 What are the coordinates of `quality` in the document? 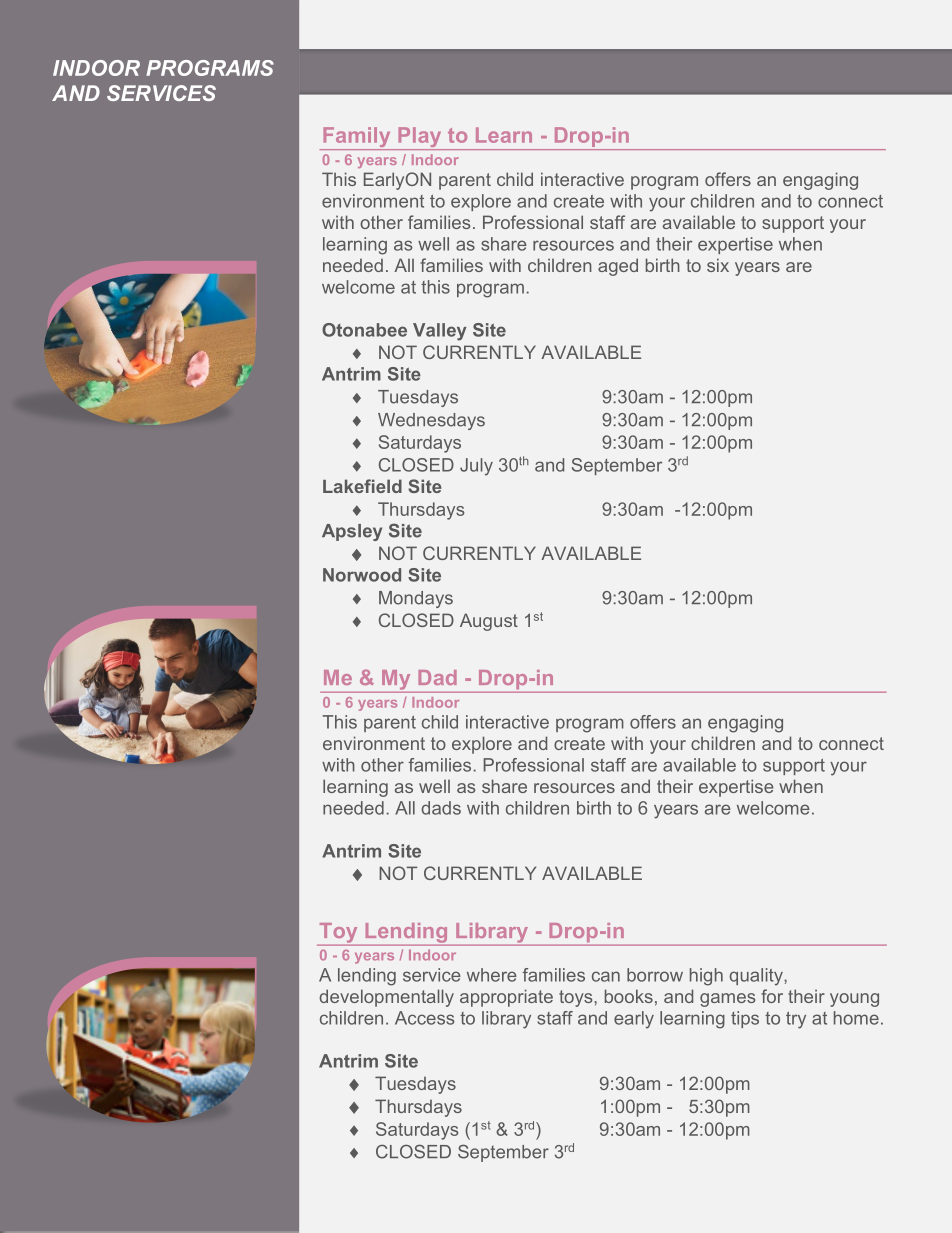 It's located at (757, 977).
